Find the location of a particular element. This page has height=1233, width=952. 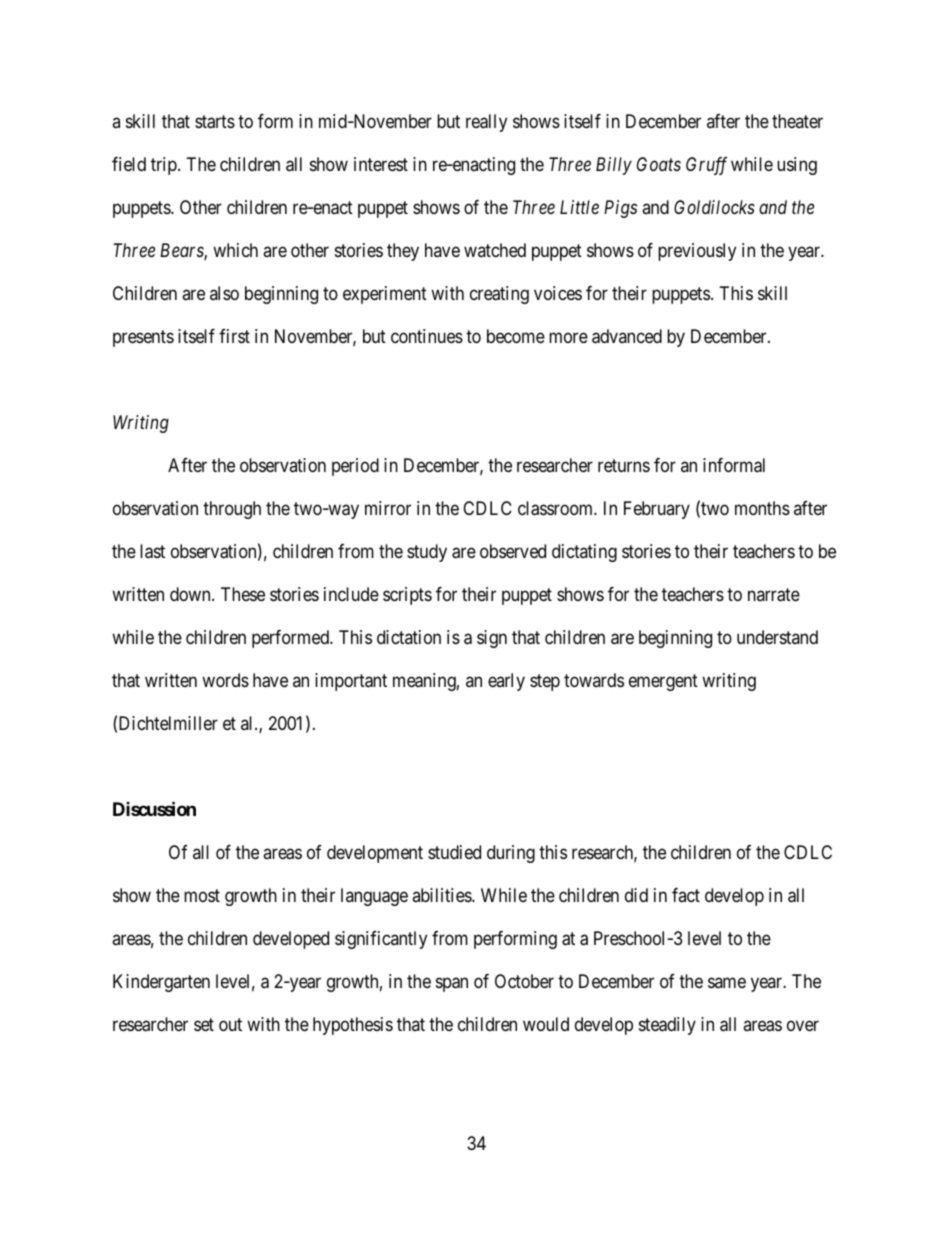

set is located at coordinates (204, 1024).
